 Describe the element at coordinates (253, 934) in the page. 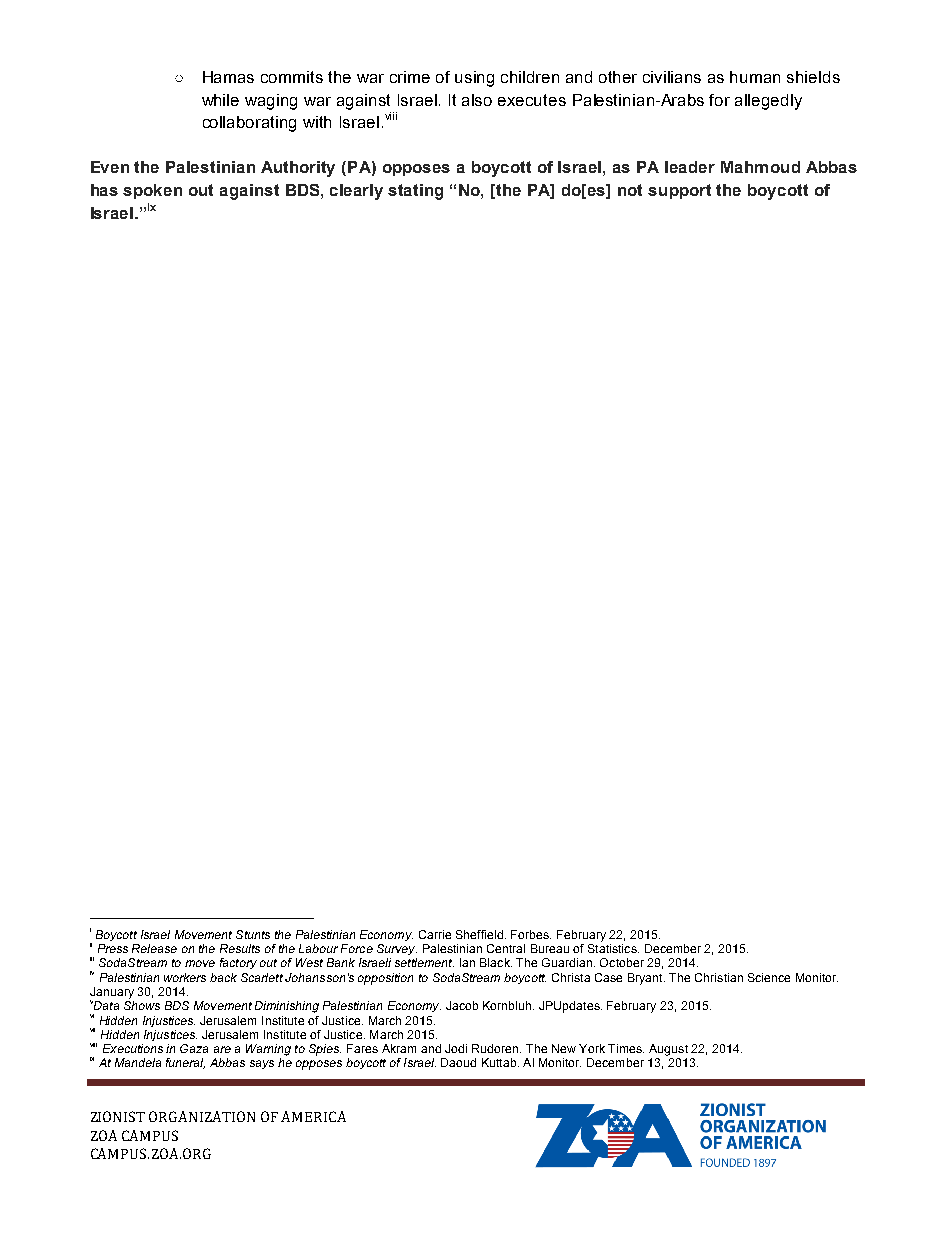

I see `Stunts` at that location.
